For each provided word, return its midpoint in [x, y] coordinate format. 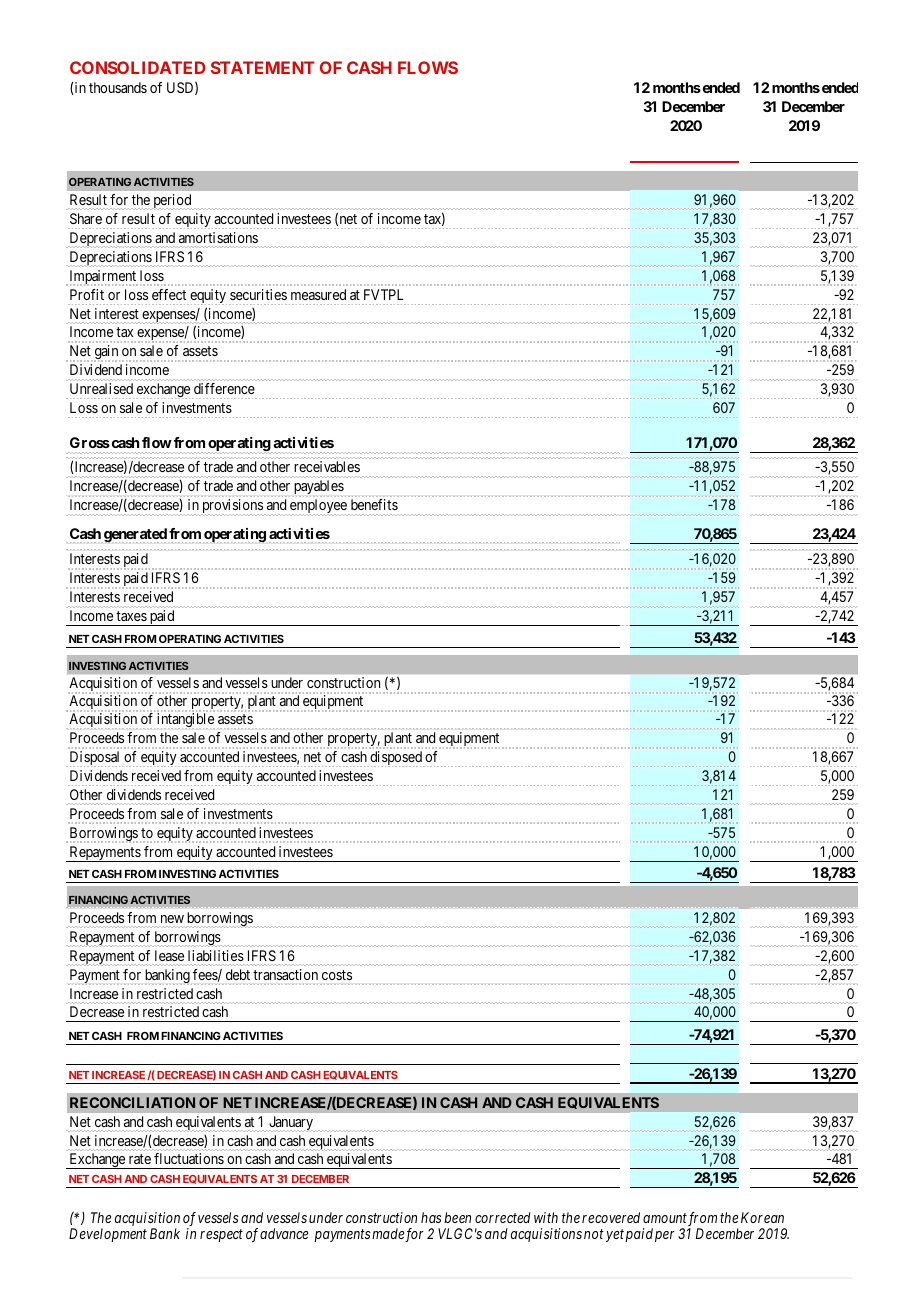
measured [318, 294]
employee [319, 507]
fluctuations [189, 1158]
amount [665, 1218]
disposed [396, 759]
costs [337, 975]
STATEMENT [263, 67]
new [172, 919]
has [431, 1217]
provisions [232, 507]
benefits [374, 504]
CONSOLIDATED [138, 67]
